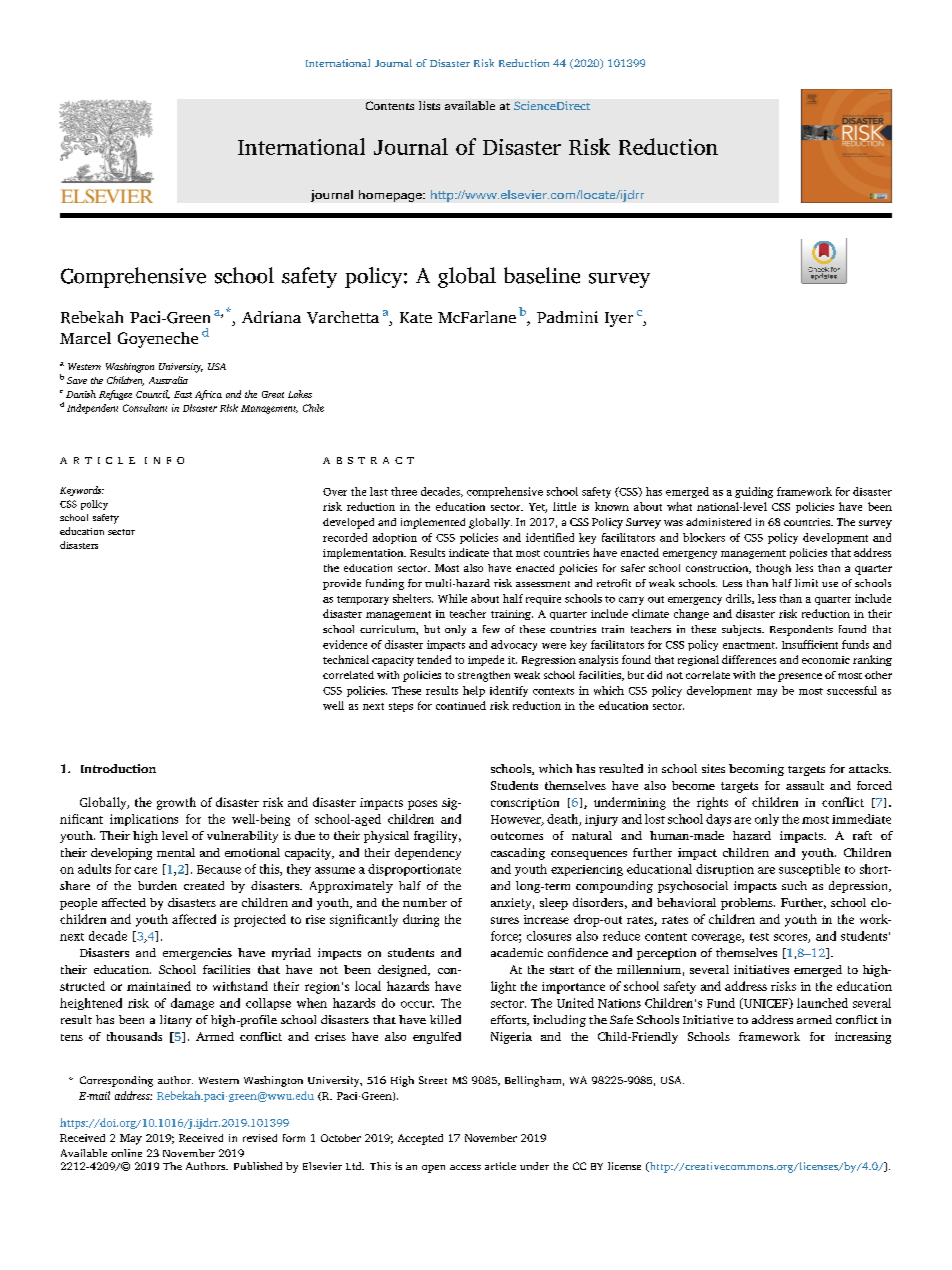 The height and width of the screenshot is (1270, 952). Describe the element at coordinates (391, 196) in the screenshot. I see `homepage` at that location.
